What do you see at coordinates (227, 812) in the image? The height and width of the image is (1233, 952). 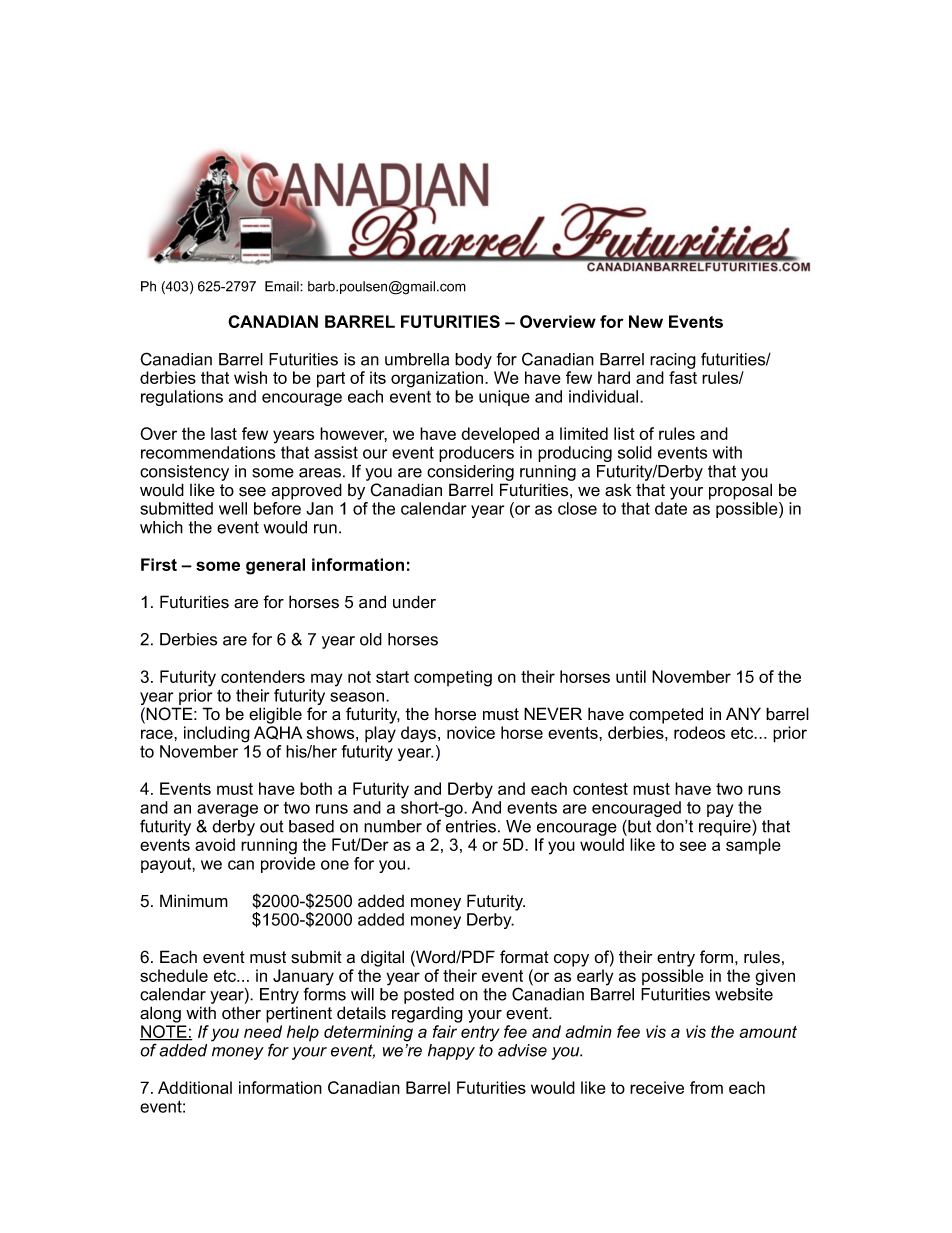 I see `average` at bounding box center [227, 812].
